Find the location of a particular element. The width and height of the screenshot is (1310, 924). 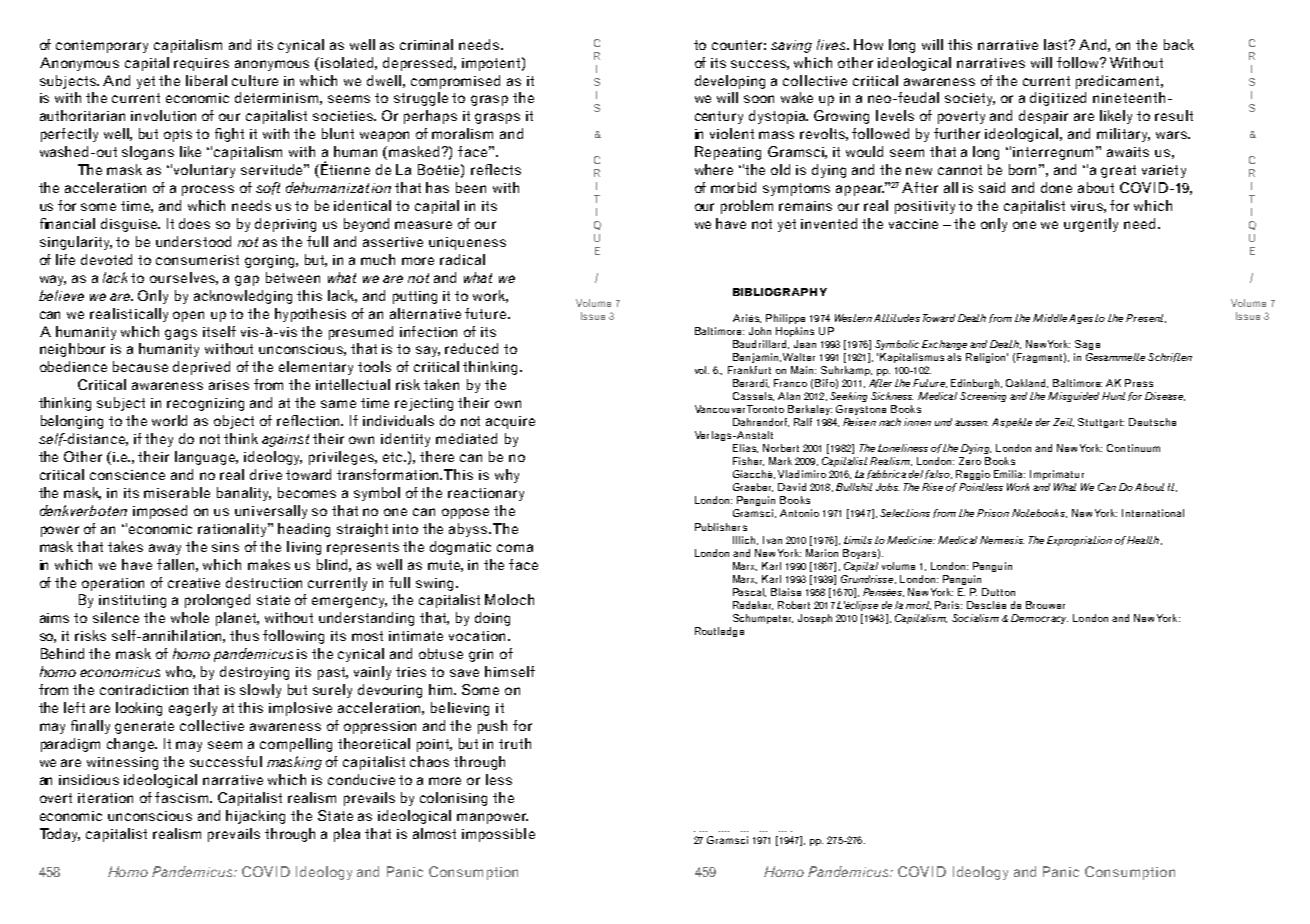

imposed is located at coordinates (160, 512).
